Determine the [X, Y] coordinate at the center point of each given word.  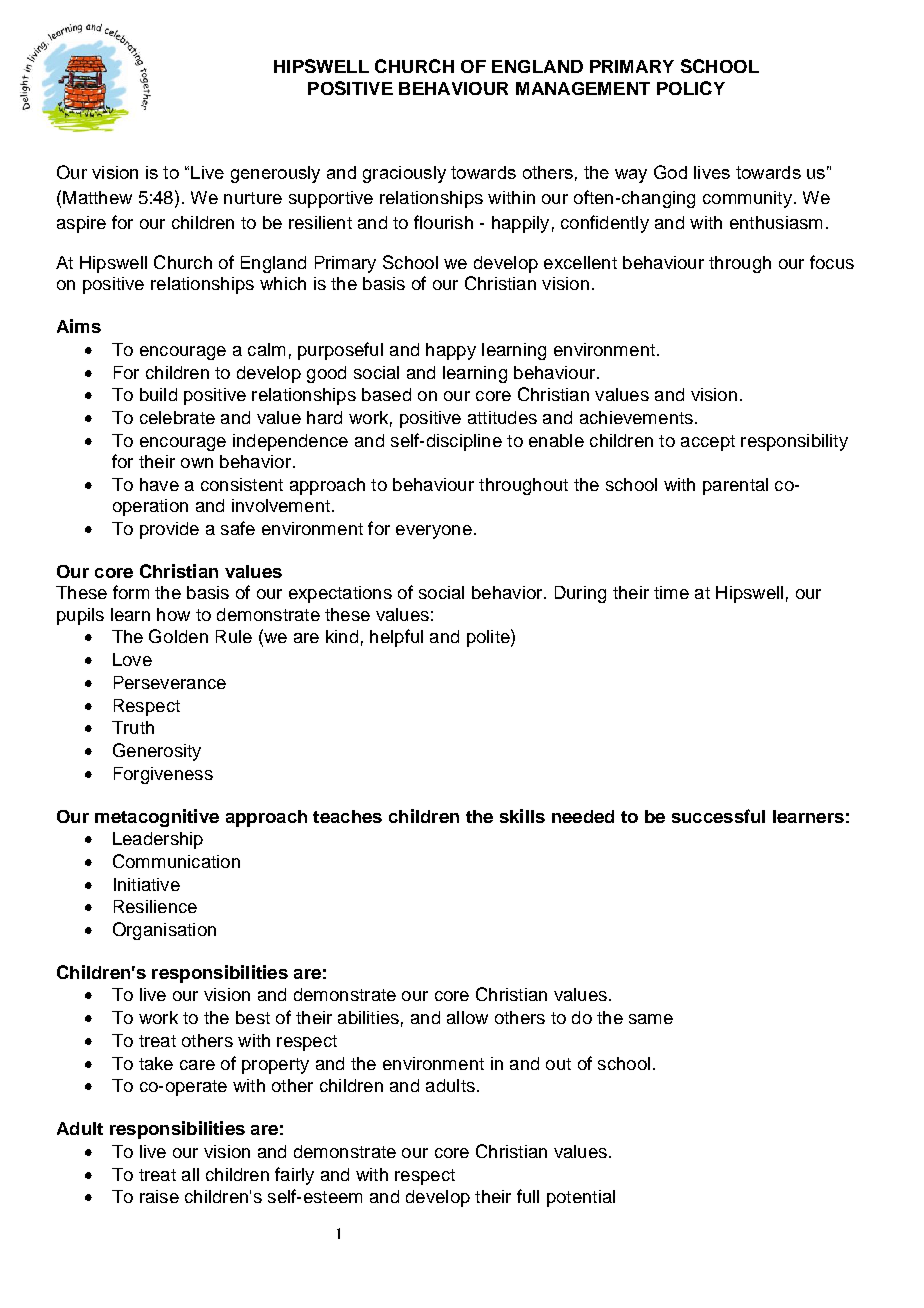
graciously [404, 174]
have [159, 484]
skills [522, 816]
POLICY [691, 88]
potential [581, 1198]
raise [159, 1196]
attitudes [502, 417]
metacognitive [157, 818]
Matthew [97, 197]
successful [718, 816]
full [528, 1196]
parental [735, 486]
